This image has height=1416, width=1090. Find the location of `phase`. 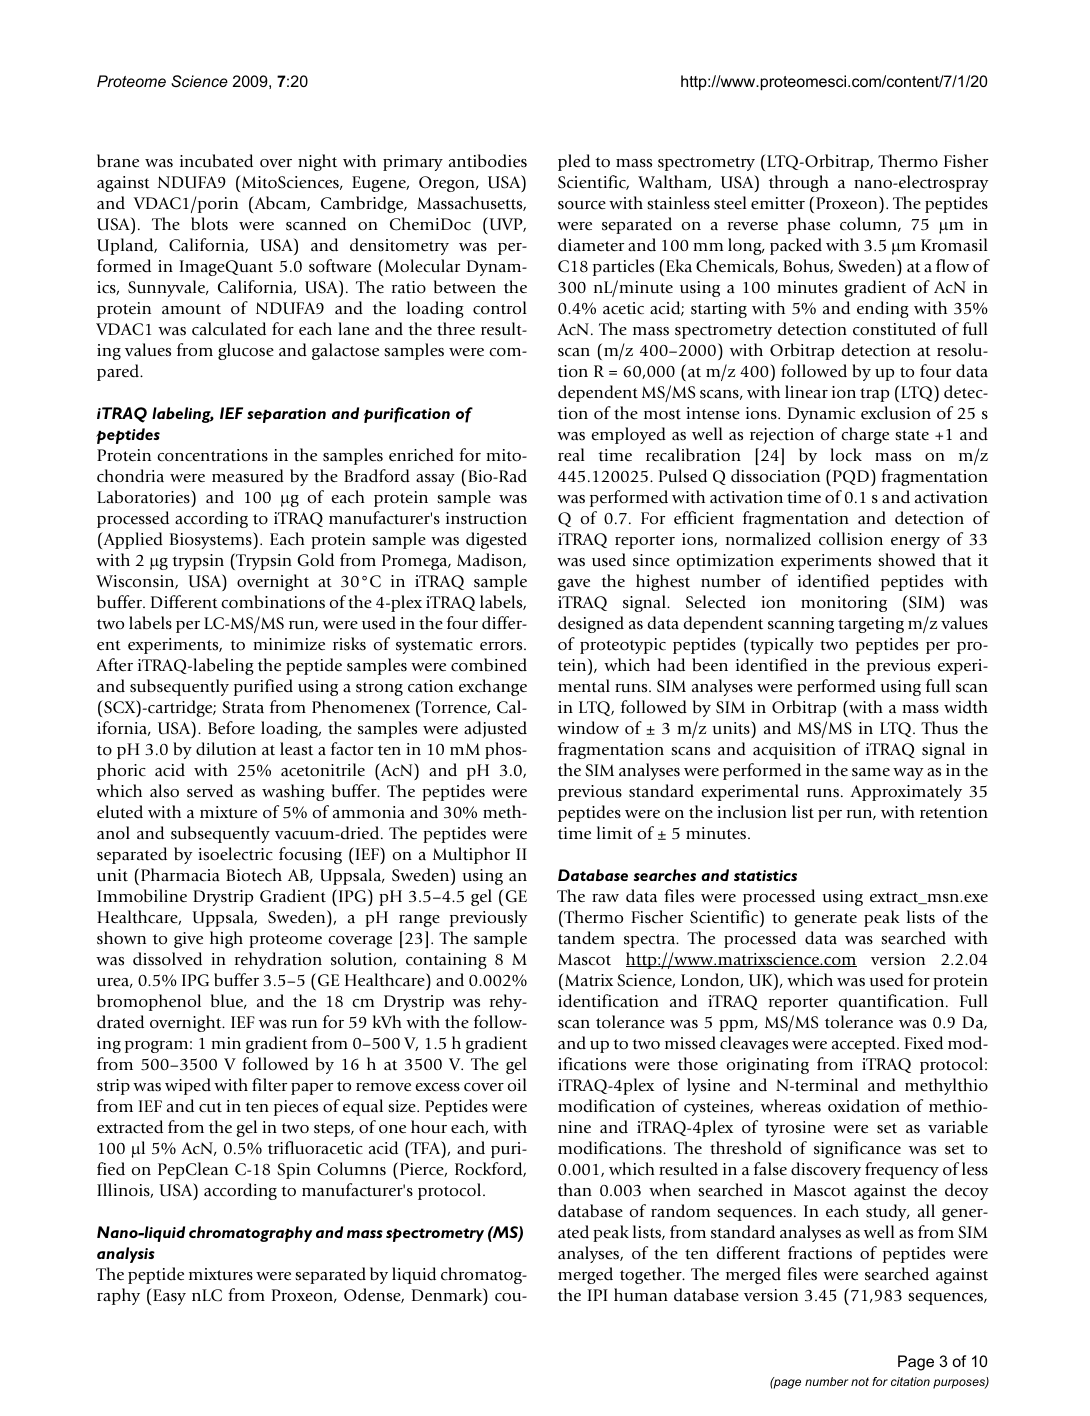

phase is located at coordinates (808, 225).
